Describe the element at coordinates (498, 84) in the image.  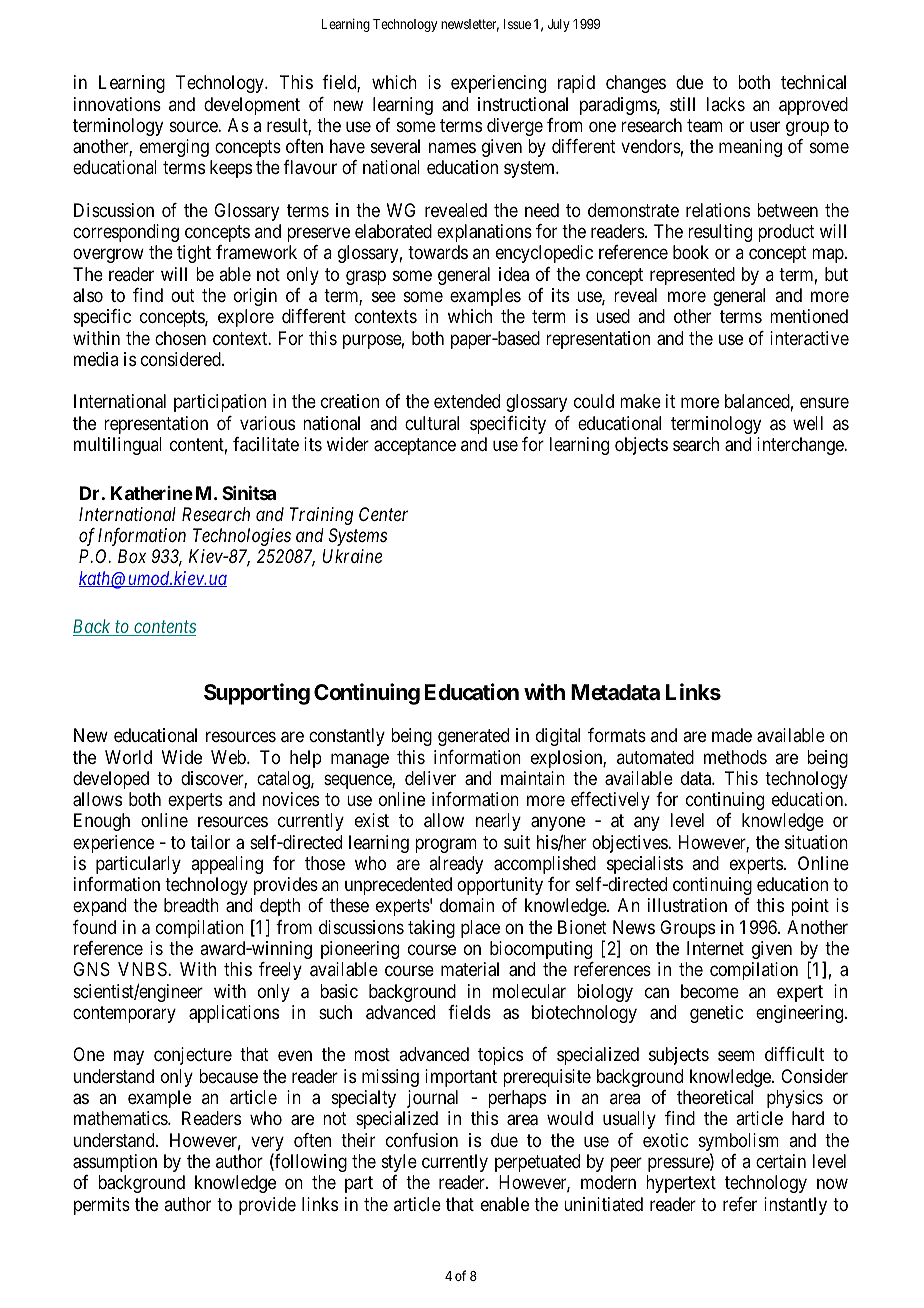
I see `experiencing` at that location.
